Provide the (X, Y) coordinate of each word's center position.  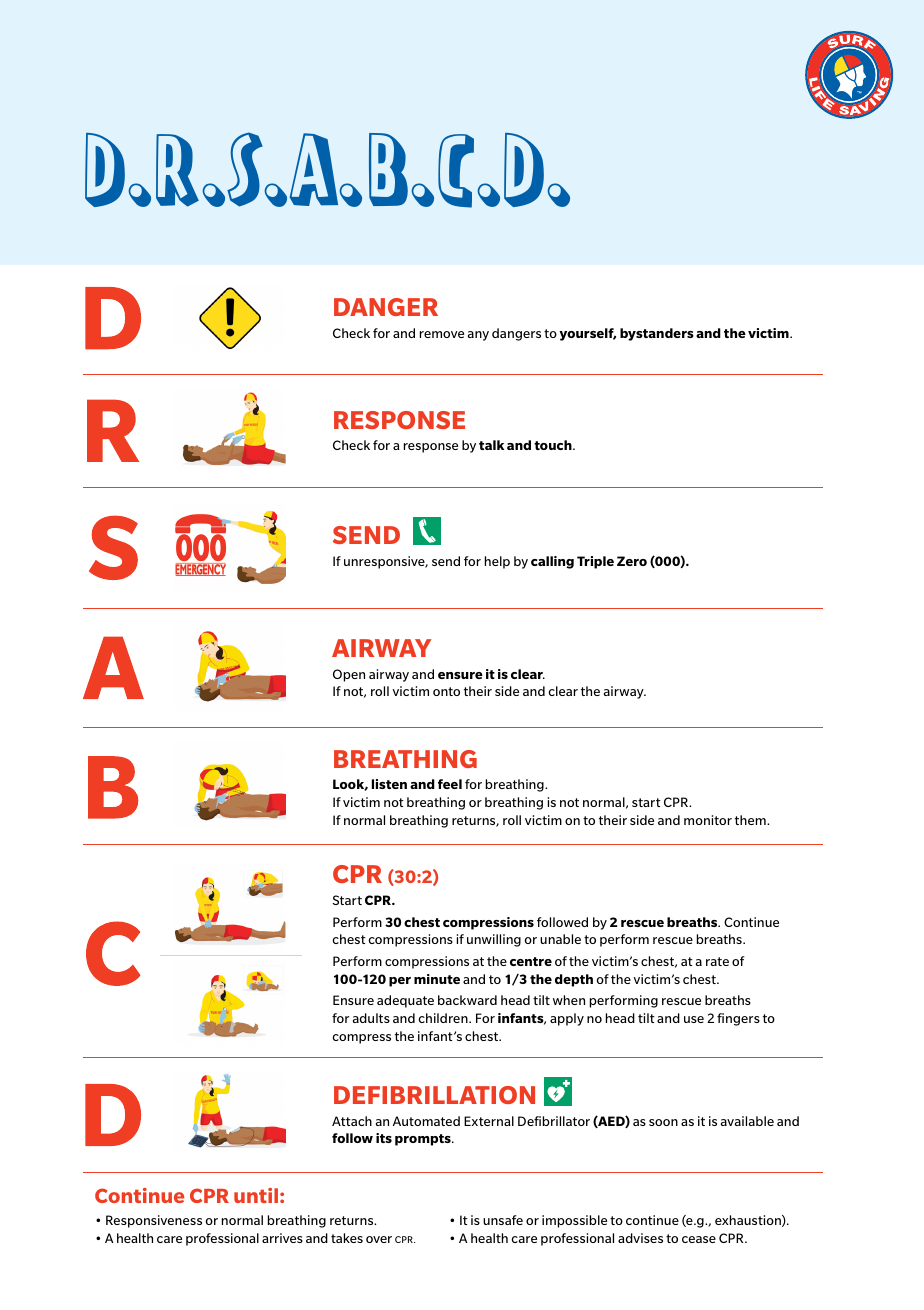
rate (717, 961)
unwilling (494, 940)
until (256, 1195)
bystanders (657, 334)
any (478, 336)
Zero (632, 561)
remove (442, 334)
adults (371, 1018)
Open (349, 675)
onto (446, 691)
